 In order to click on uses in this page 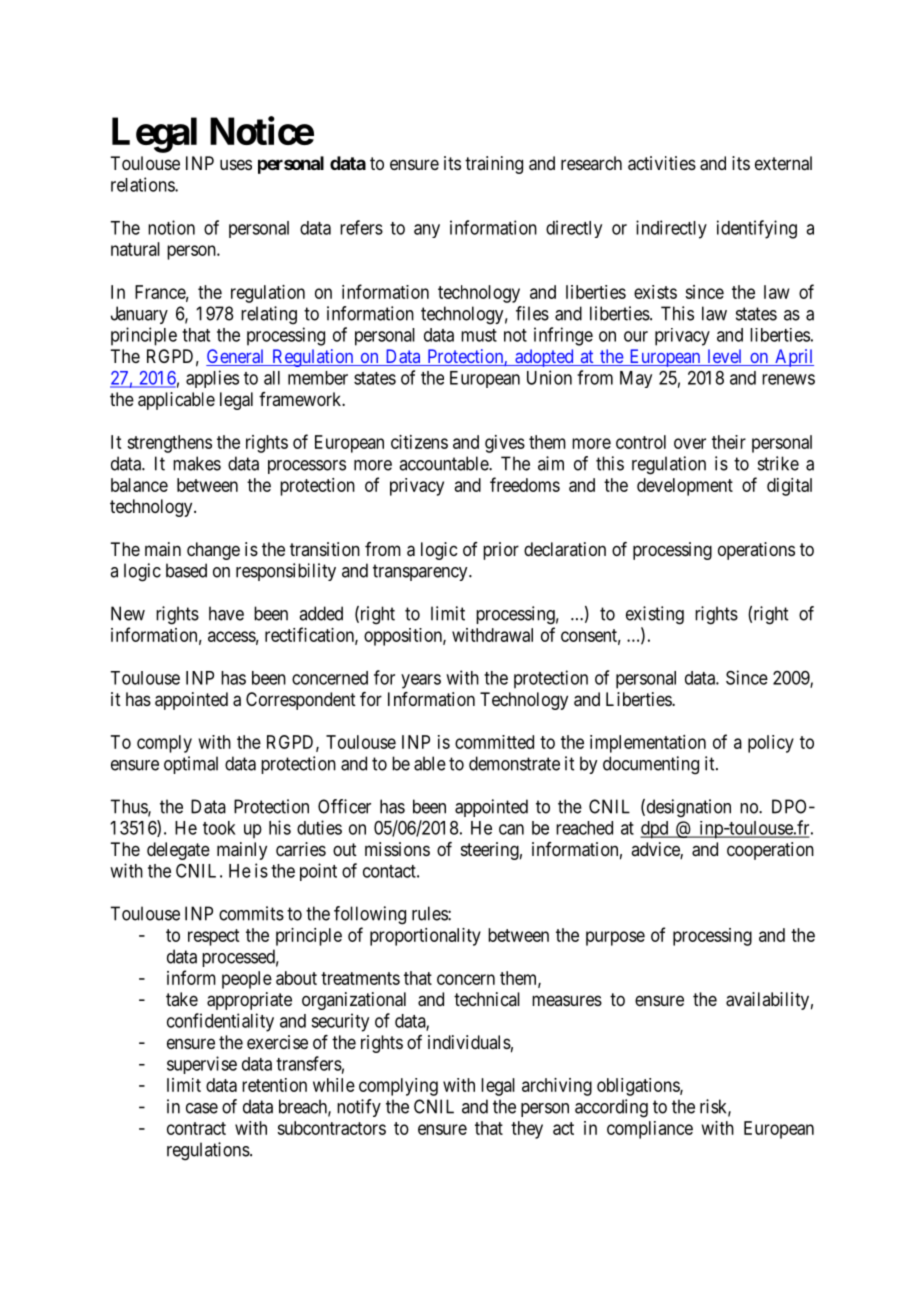, I will do `click(236, 164)`.
